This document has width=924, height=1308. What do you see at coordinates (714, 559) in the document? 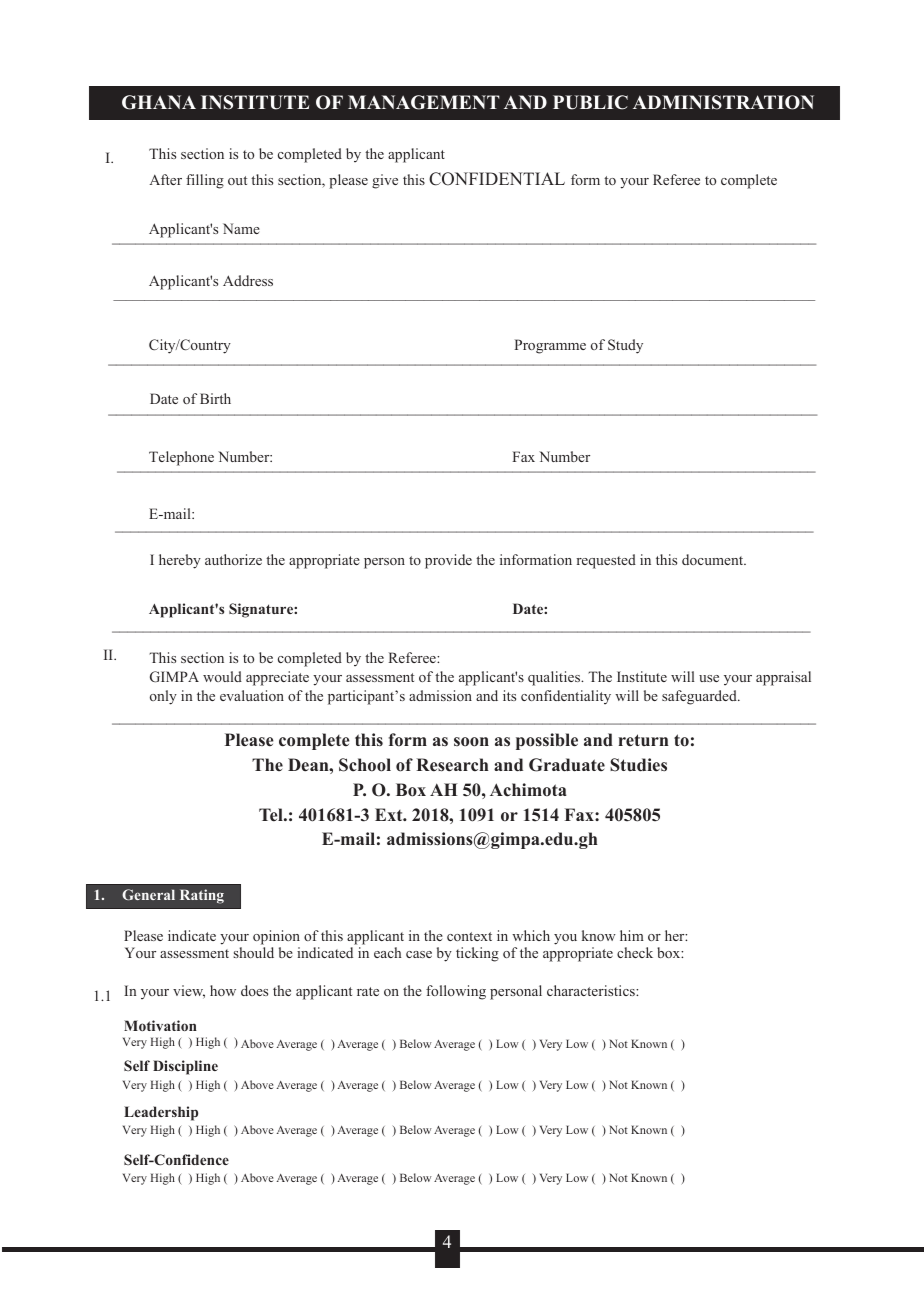
I see `document` at bounding box center [714, 559].
